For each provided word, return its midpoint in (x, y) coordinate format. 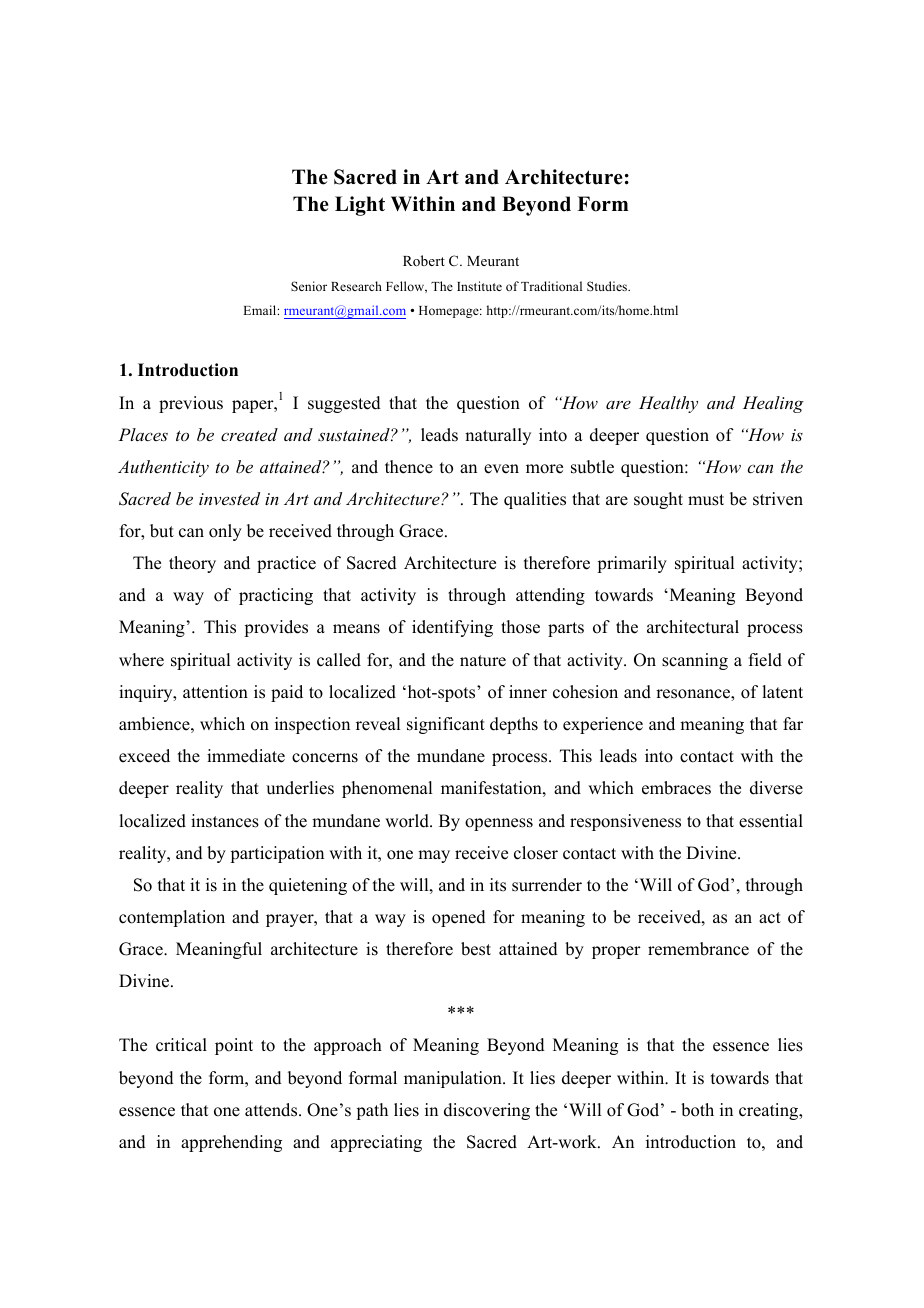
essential (771, 821)
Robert (424, 260)
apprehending (231, 1143)
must (706, 500)
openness (499, 824)
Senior (309, 286)
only (225, 532)
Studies (608, 286)
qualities (535, 500)
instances (225, 821)
